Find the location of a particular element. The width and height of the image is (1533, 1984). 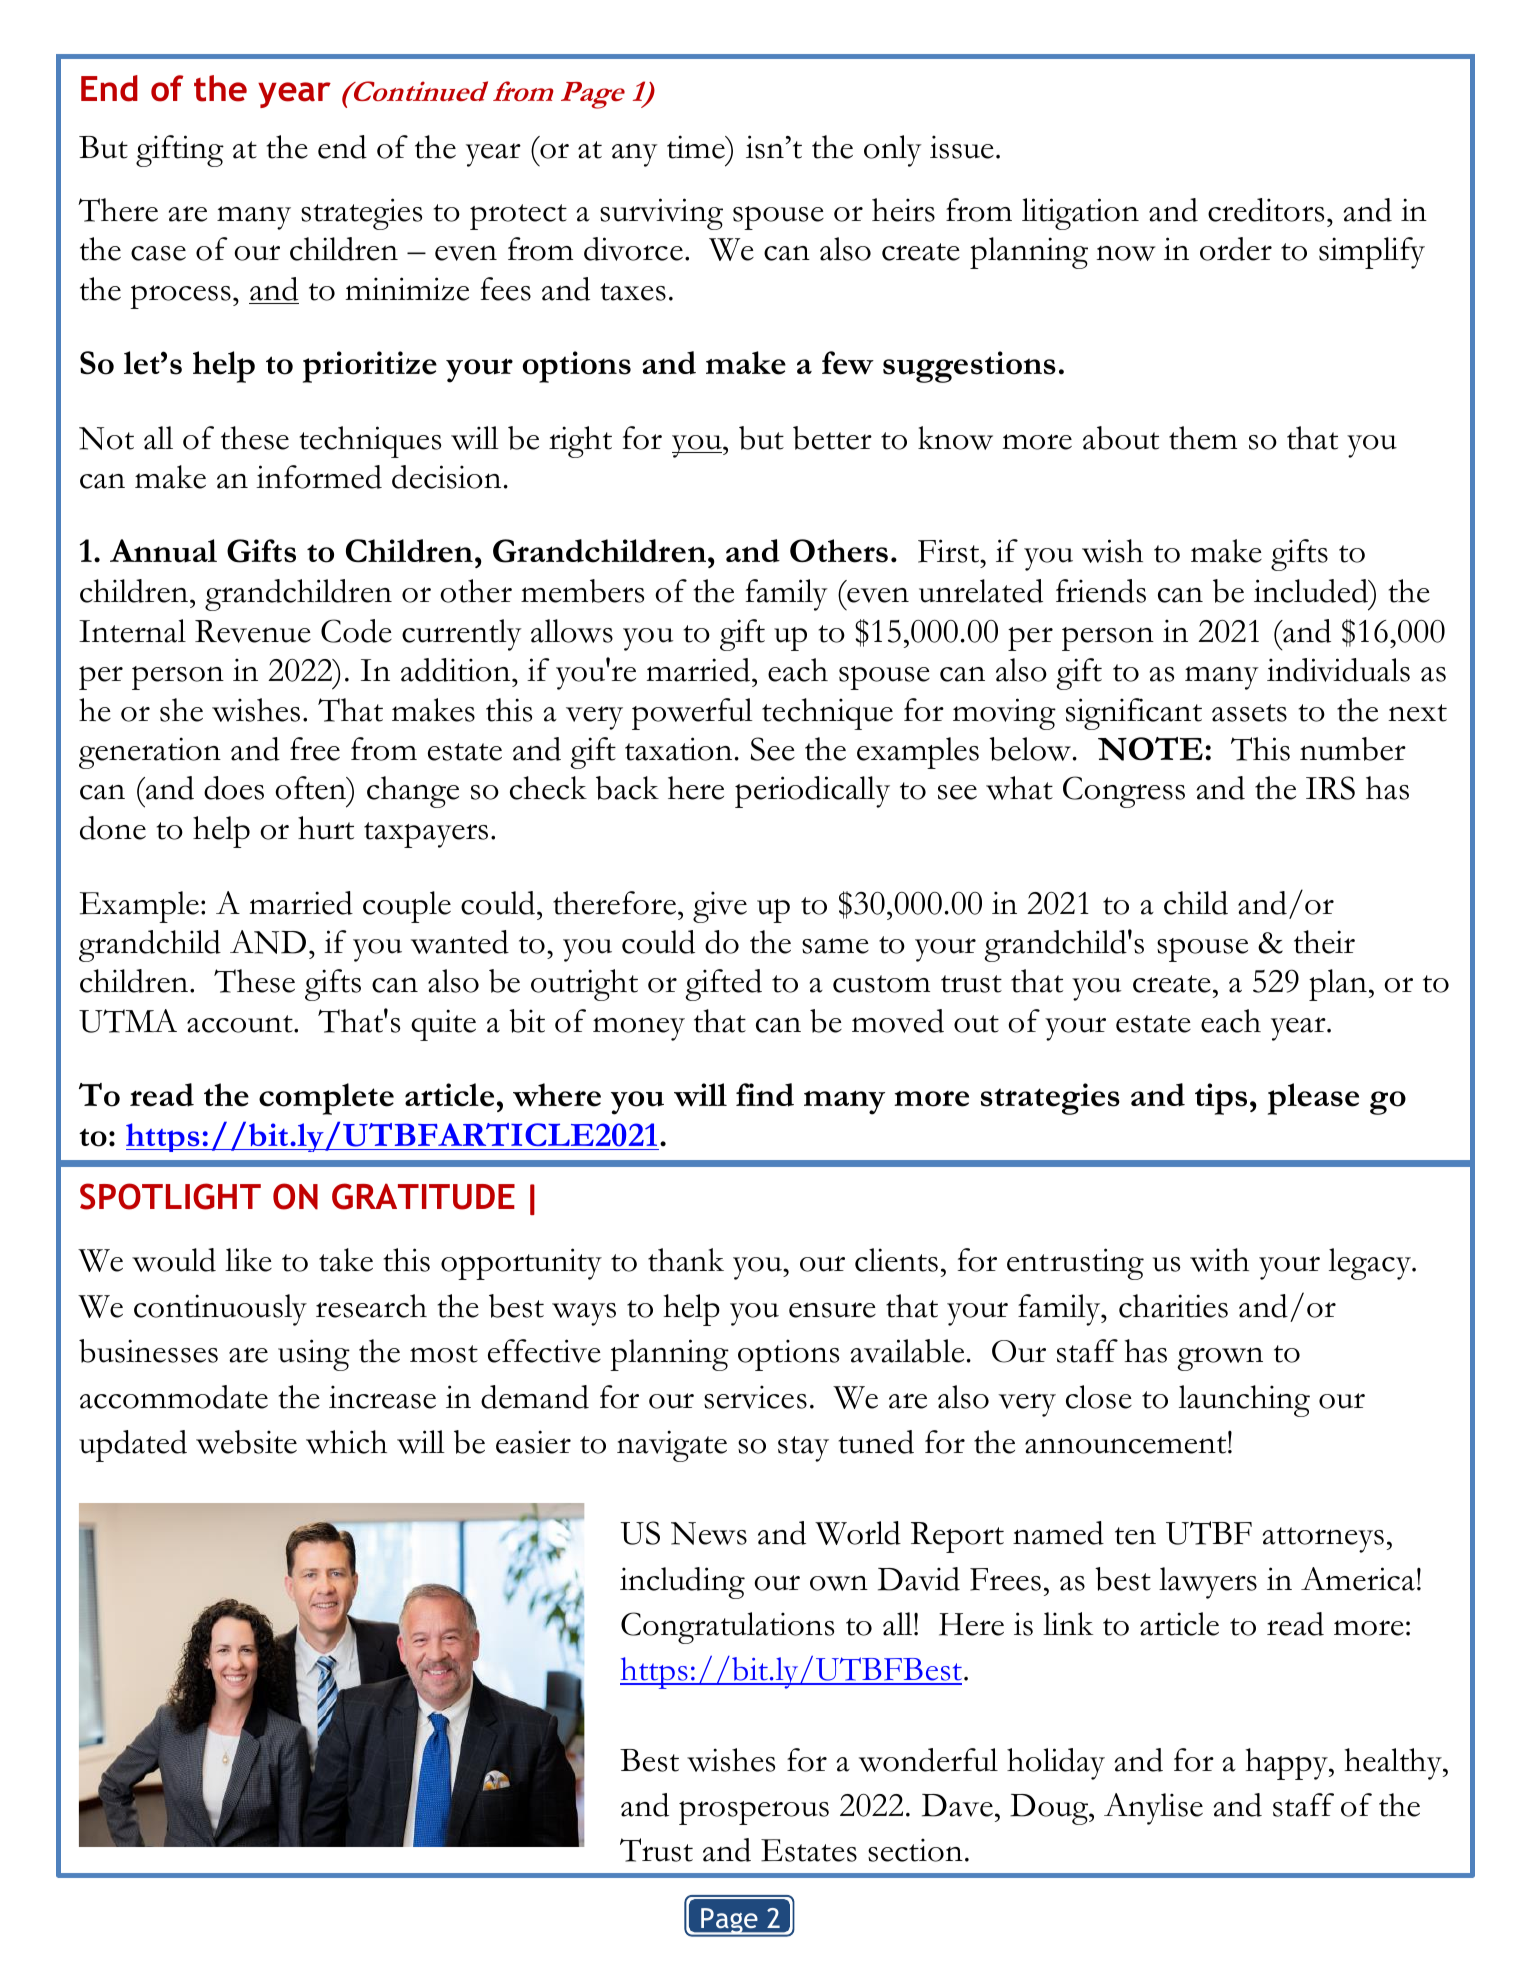

time is located at coordinates (697, 147).
